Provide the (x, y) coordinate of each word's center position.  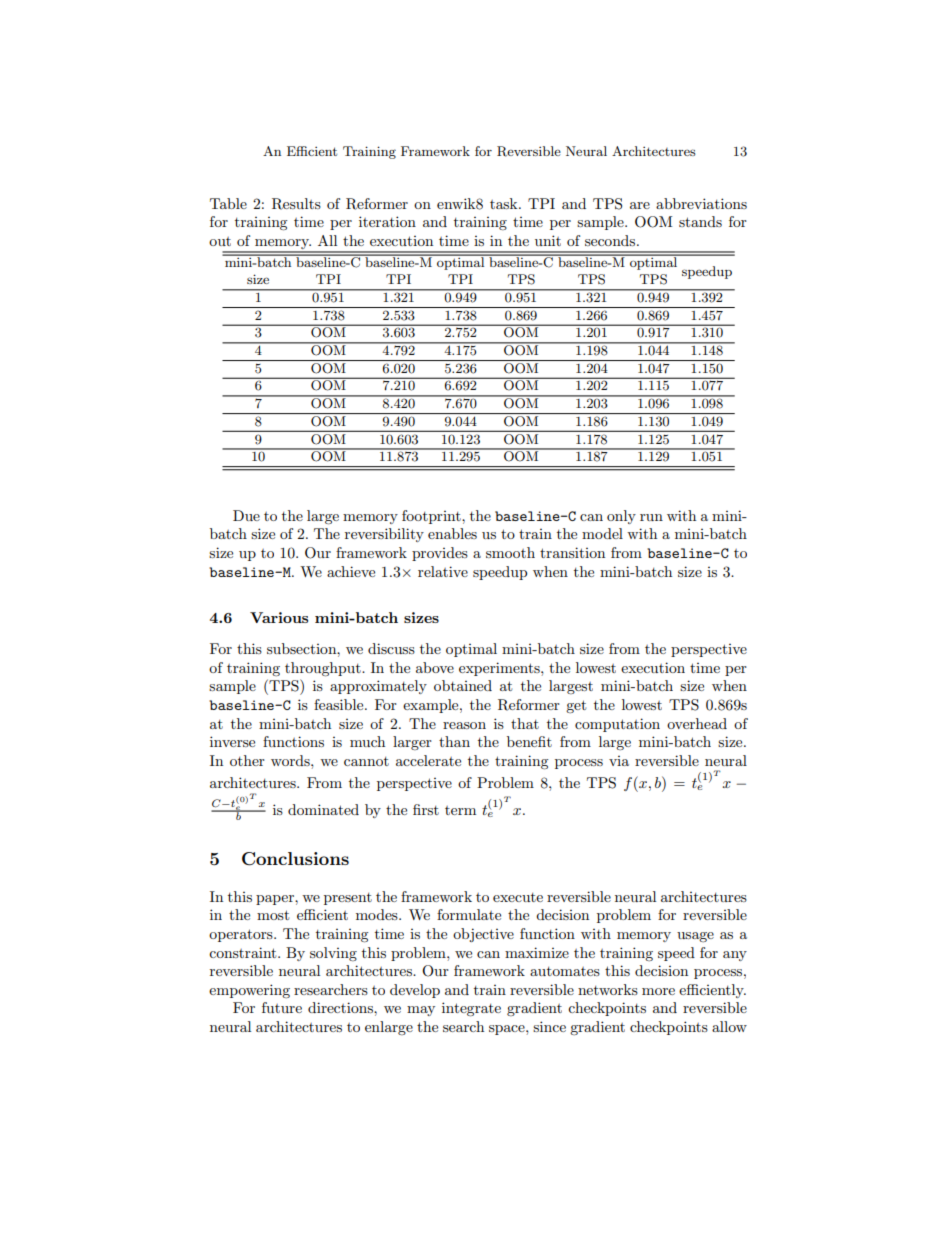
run (651, 517)
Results (296, 204)
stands (700, 221)
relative (443, 571)
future (282, 1007)
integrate (471, 1009)
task (505, 203)
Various (279, 617)
